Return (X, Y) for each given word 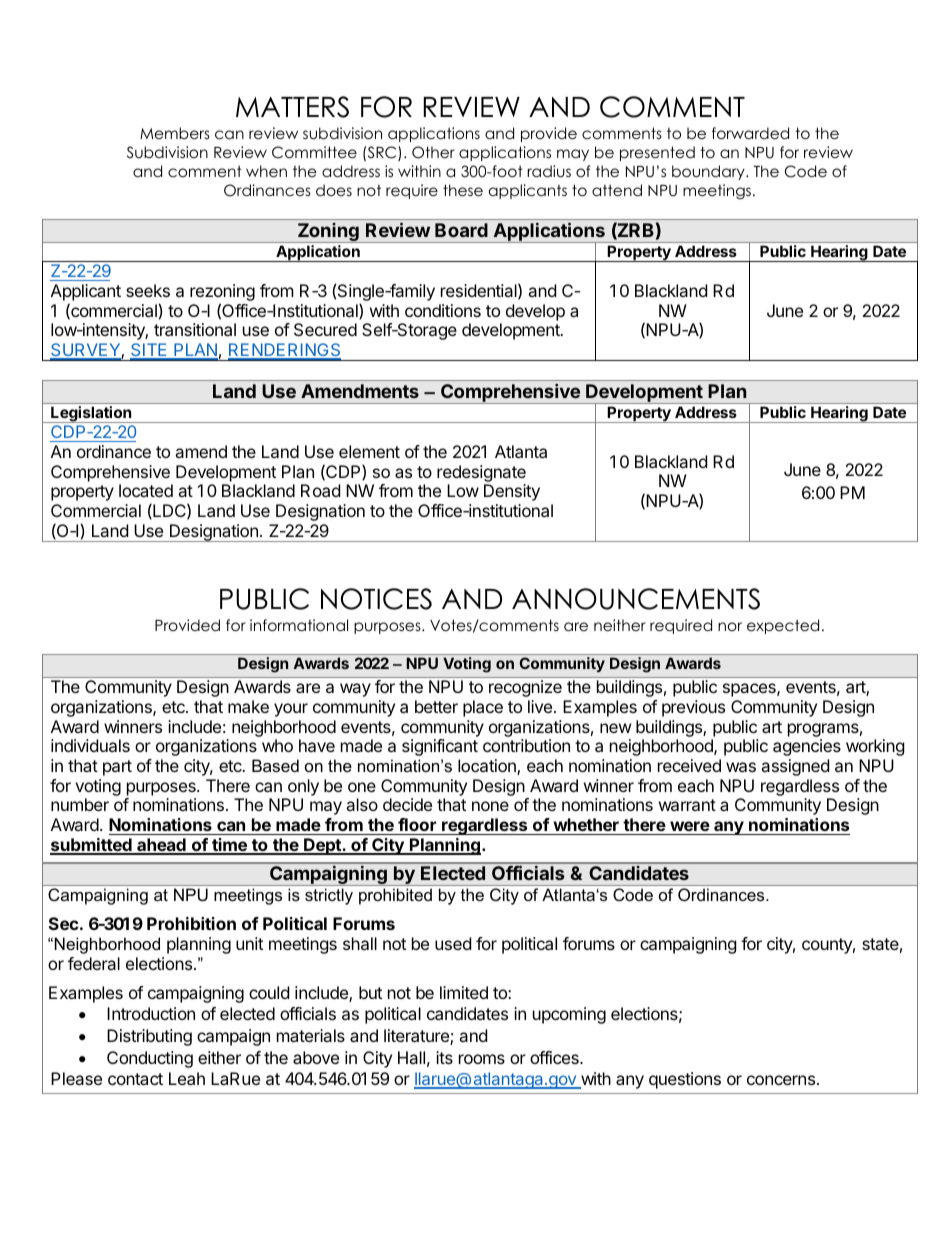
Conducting (150, 1059)
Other (433, 152)
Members (175, 133)
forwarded (750, 133)
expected (783, 626)
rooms (482, 1059)
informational (299, 625)
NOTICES (376, 599)
